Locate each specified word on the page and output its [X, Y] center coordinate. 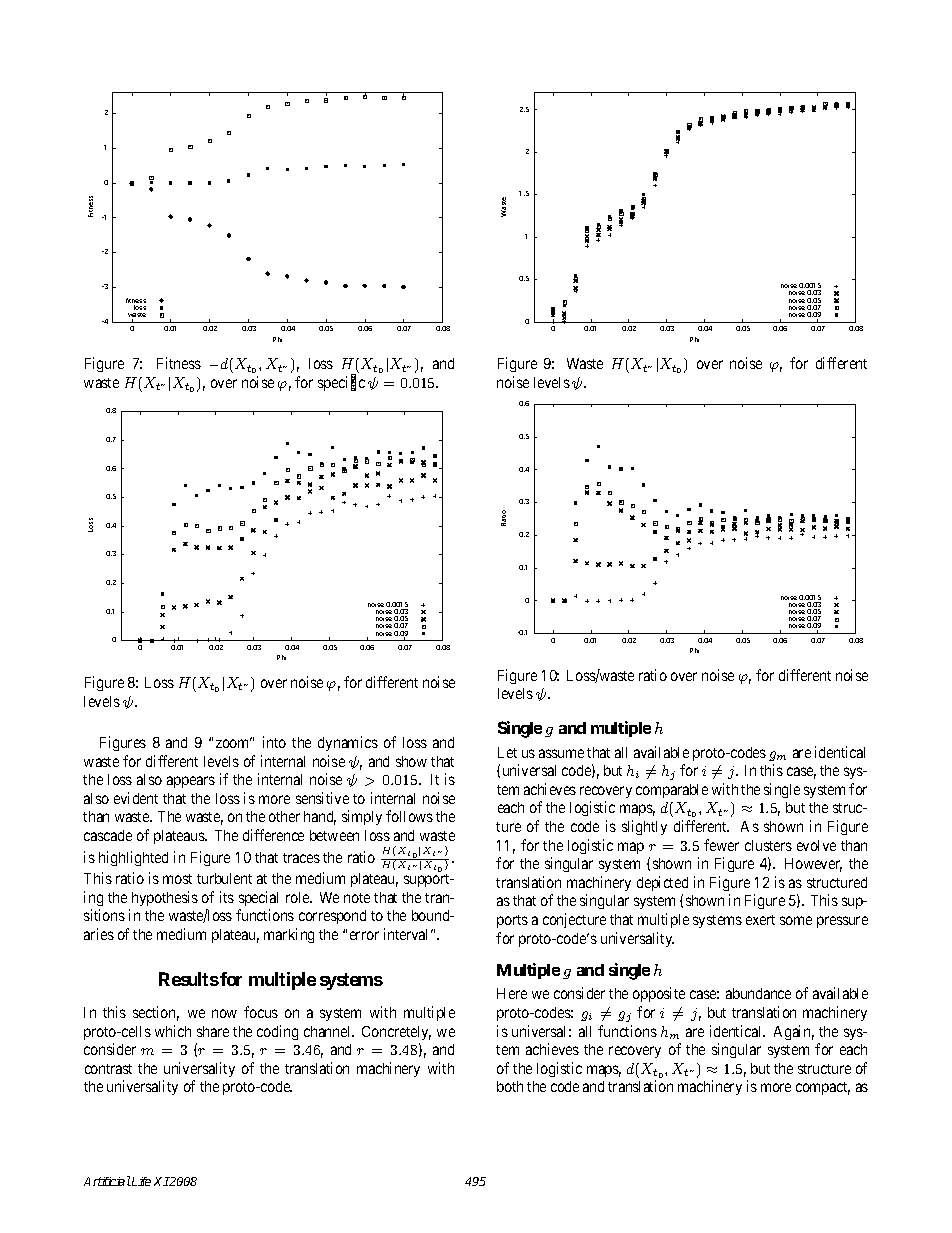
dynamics [348, 743]
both [510, 1086]
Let [507, 752]
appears [191, 782]
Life [140, 1181]
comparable [672, 791]
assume [561, 753]
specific [341, 383]
